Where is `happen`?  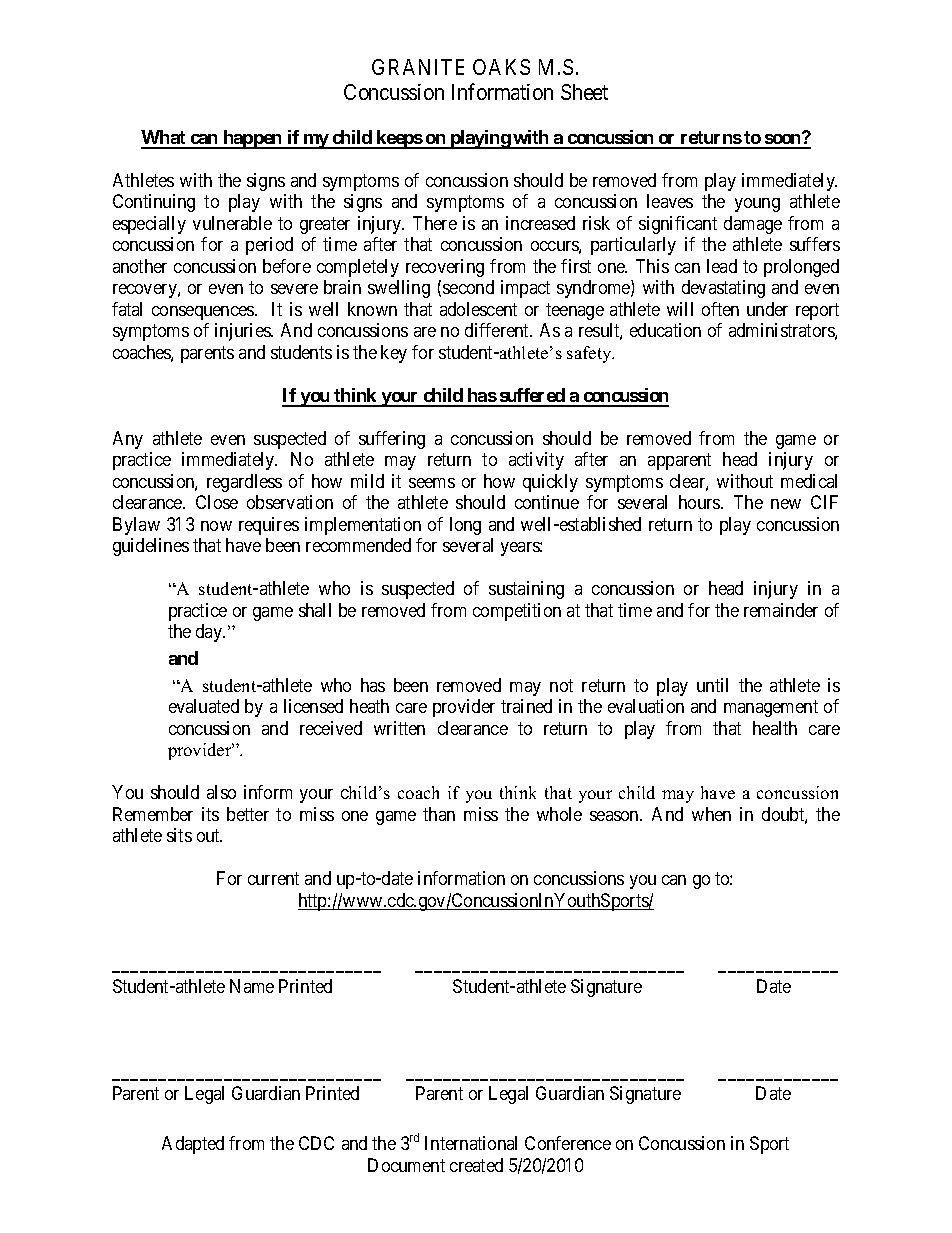 happen is located at coordinates (252, 139).
